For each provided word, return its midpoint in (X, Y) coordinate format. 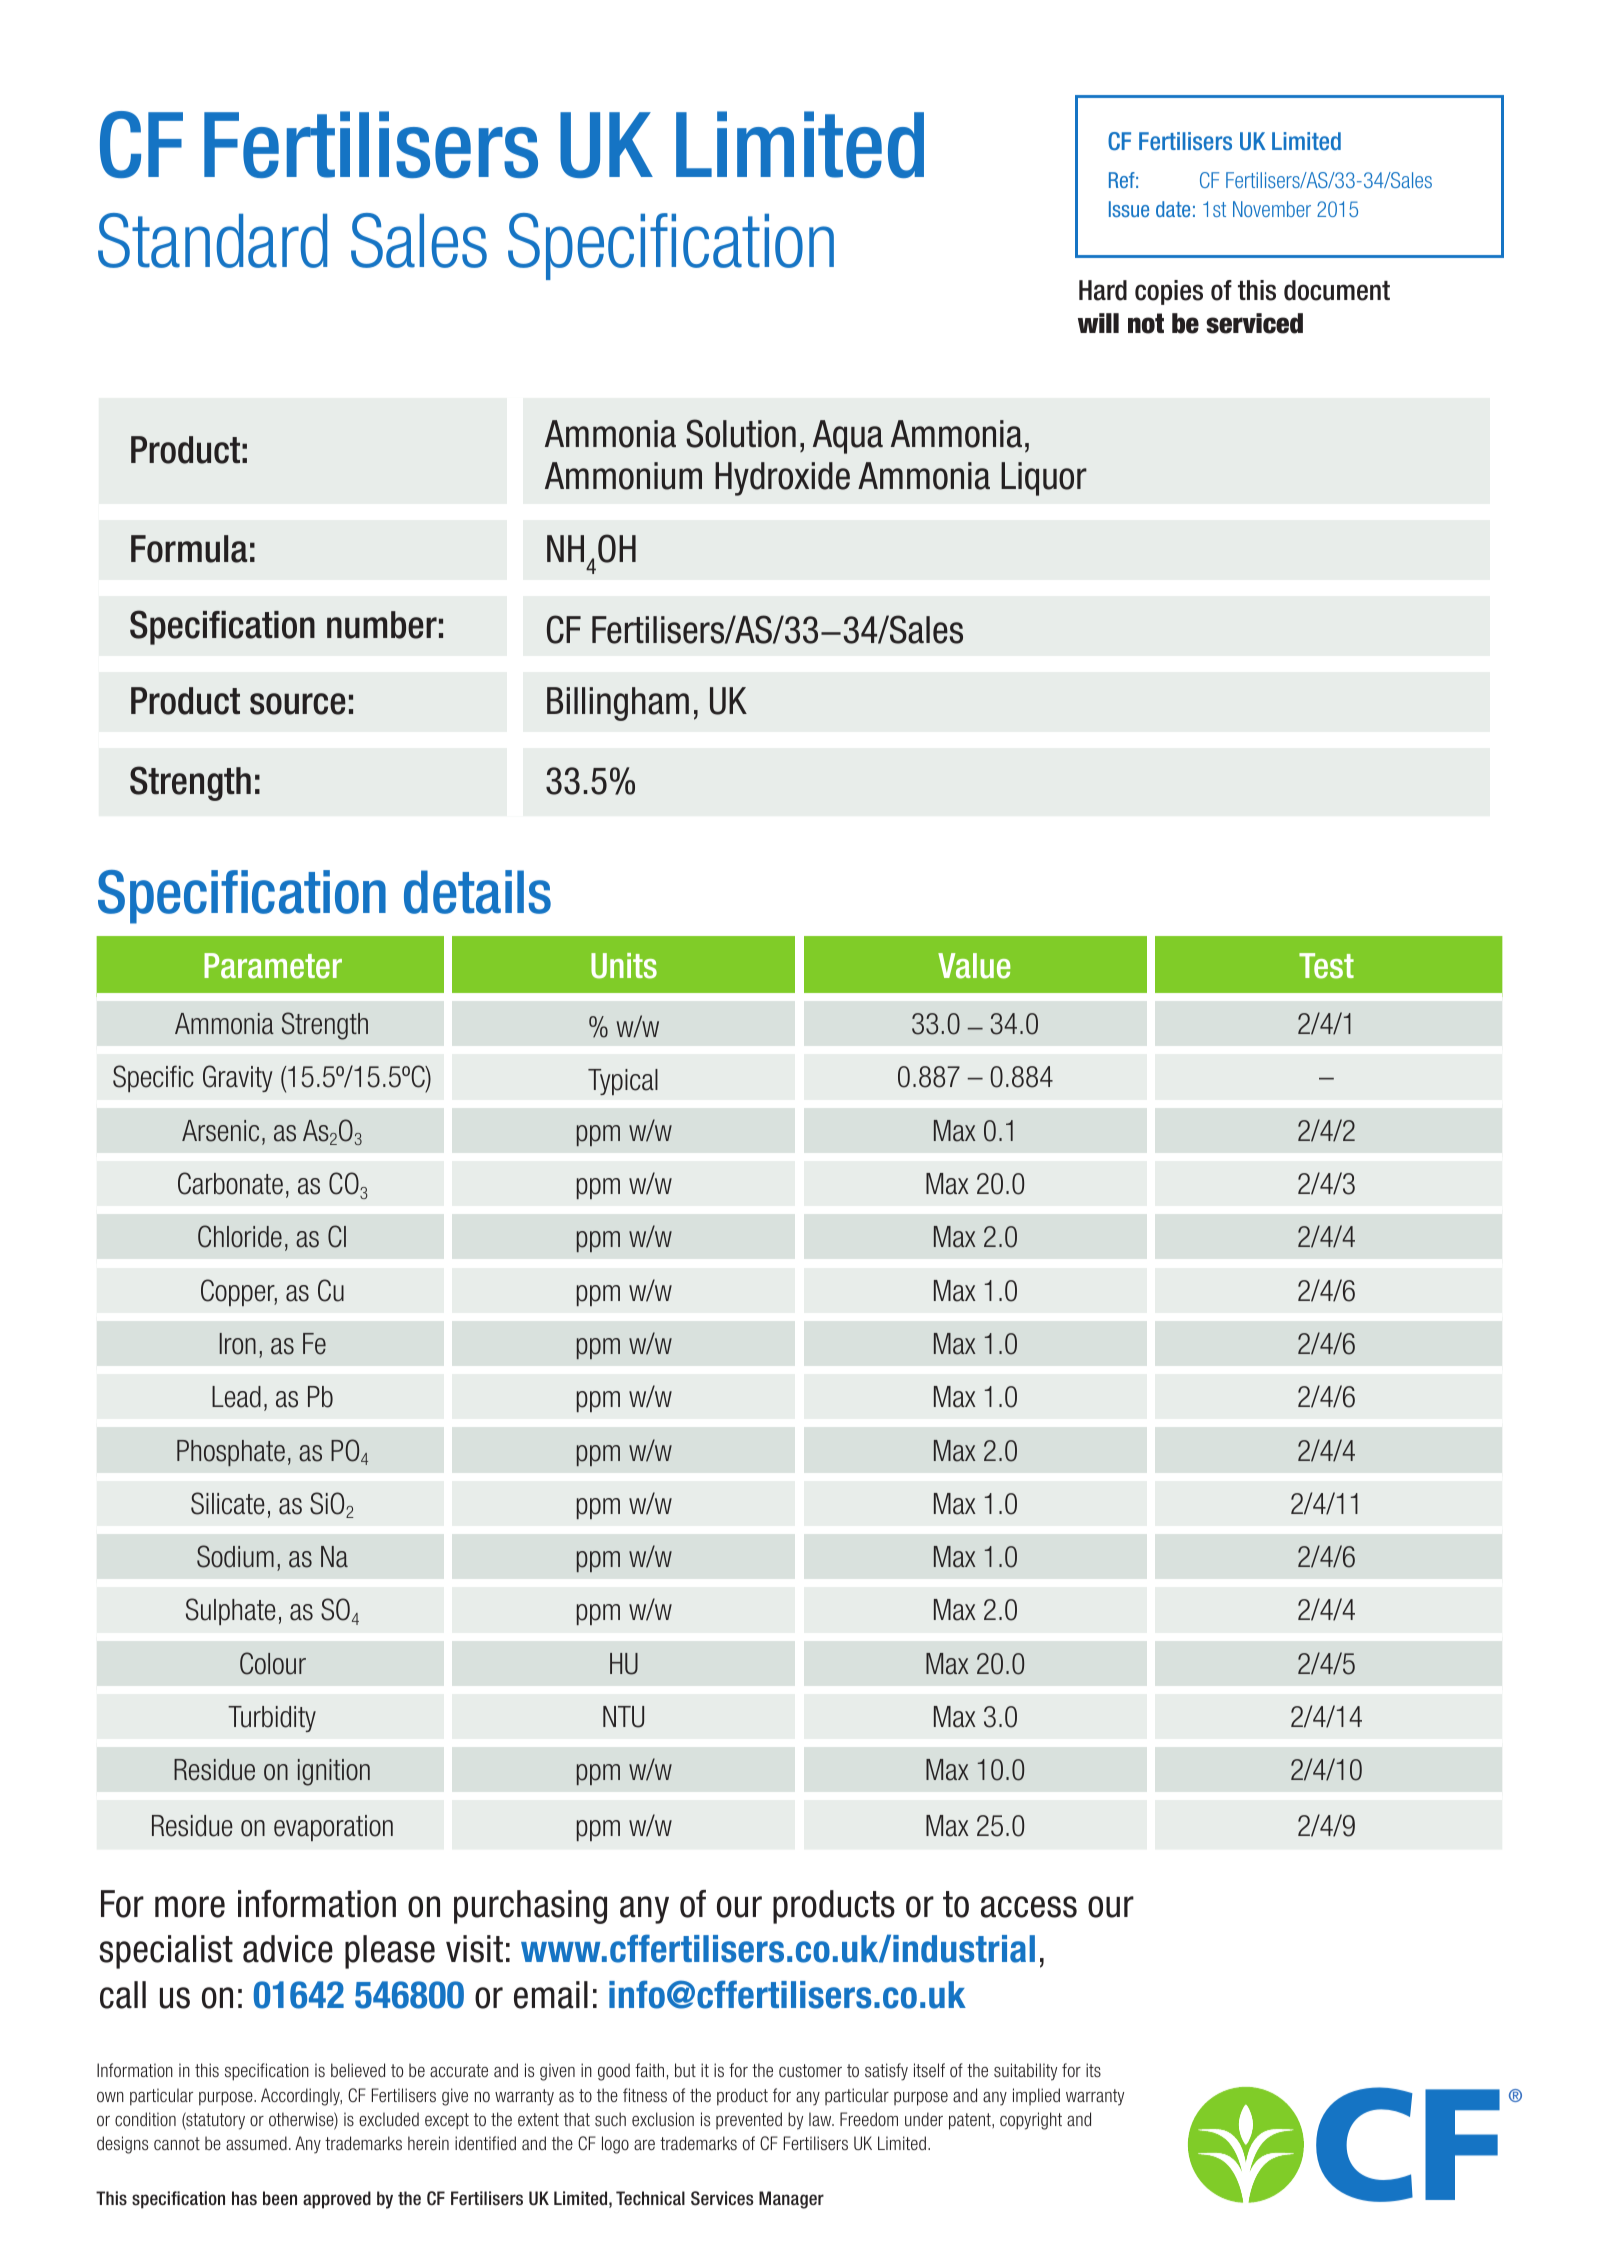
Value (974, 966)
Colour (273, 1663)
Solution (741, 433)
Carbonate (230, 1183)
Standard (212, 240)
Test (1326, 966)
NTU (623, 1717)
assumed (256, 2143)
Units (624, 966)
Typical (623, 1082)
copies (1169, 292)
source (298, 704)
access (1029, 1907)
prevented (749, 2120)
